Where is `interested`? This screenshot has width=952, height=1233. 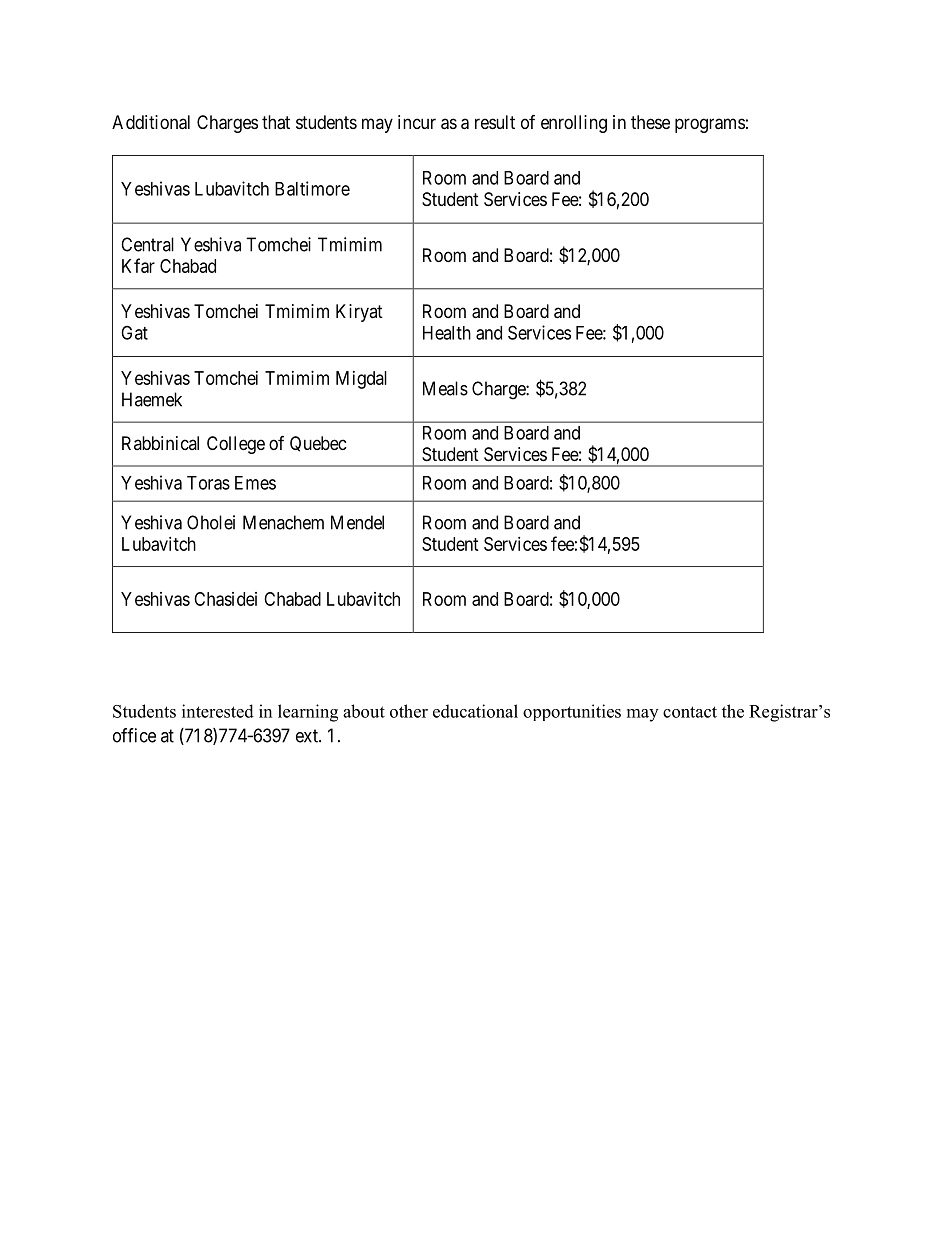 interested is located at coordinates (218, 711).
